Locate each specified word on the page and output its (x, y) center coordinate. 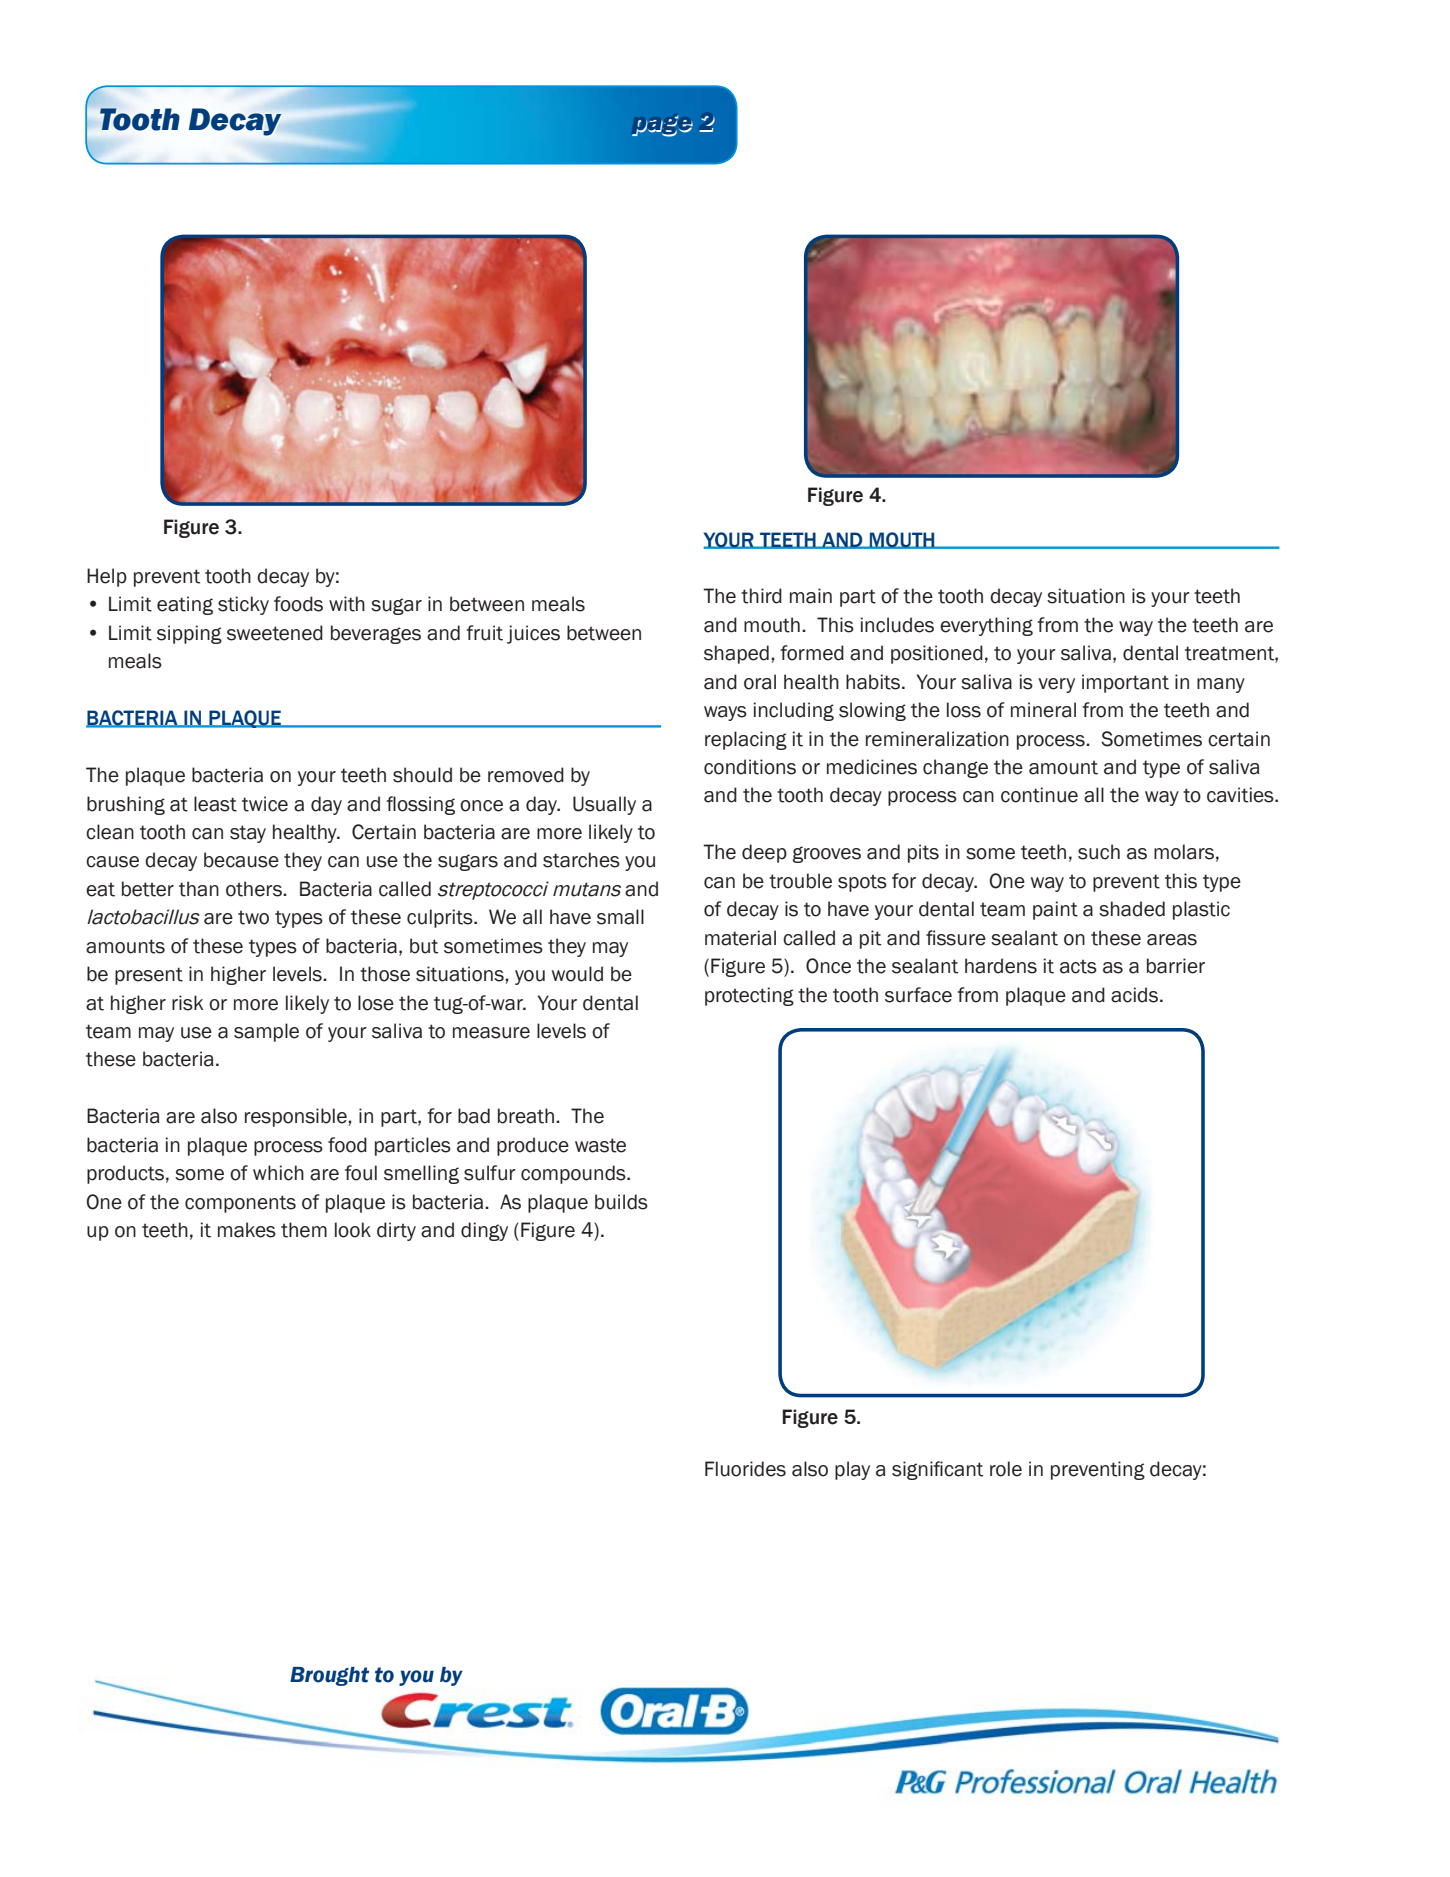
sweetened (275, 633)
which (278, 1173)
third (761, 596)
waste (600, 1145)
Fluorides (745, 1469)
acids (1134, 995)
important (1125, 683)
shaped (736, 654)
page (662, 126)
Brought (329, 1676)
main (811, 596)
